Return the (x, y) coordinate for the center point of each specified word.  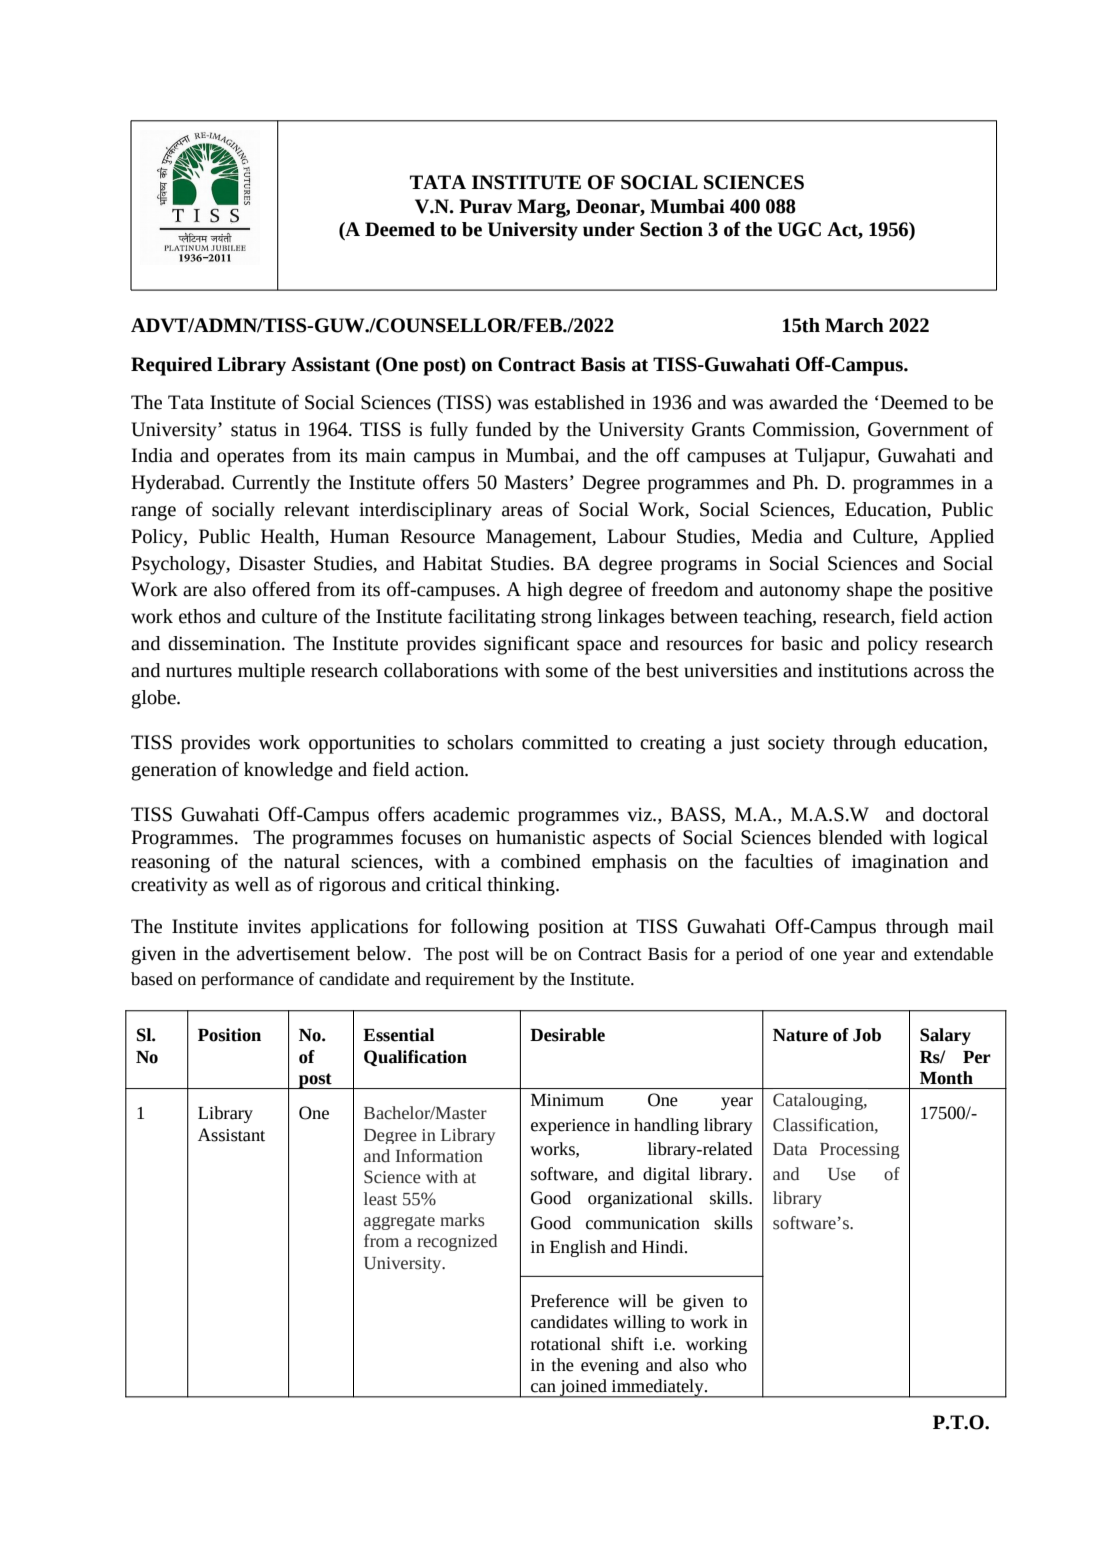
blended (850, 837)
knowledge (288, 771)
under (609, 229)
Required (171, 366)
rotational (566, 1344)
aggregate (399, 1223)
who (731, 1365)
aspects (622, 841)
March (854, 325)
